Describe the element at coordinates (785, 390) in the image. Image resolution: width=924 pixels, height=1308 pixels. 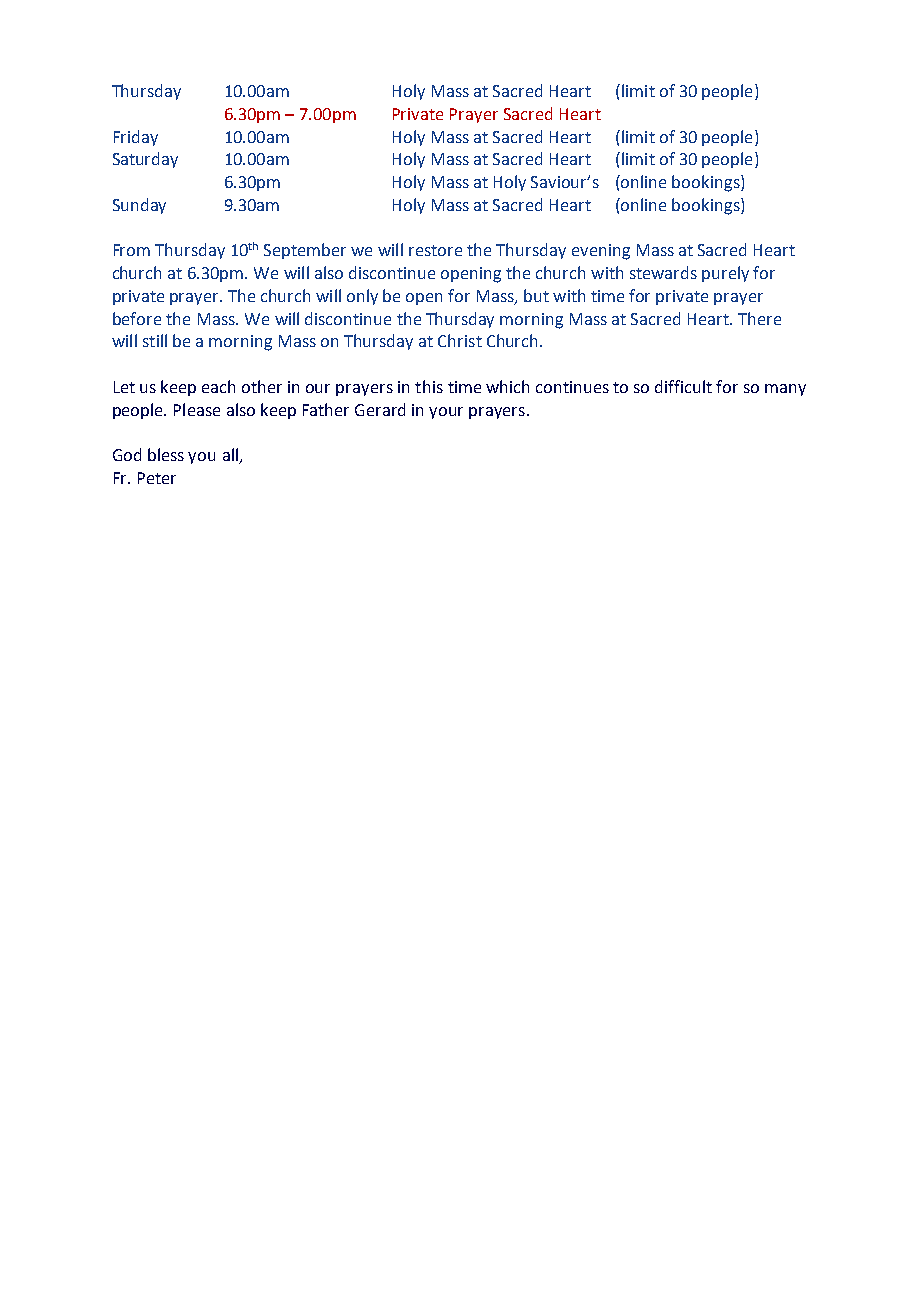
I see `many` at that location.
